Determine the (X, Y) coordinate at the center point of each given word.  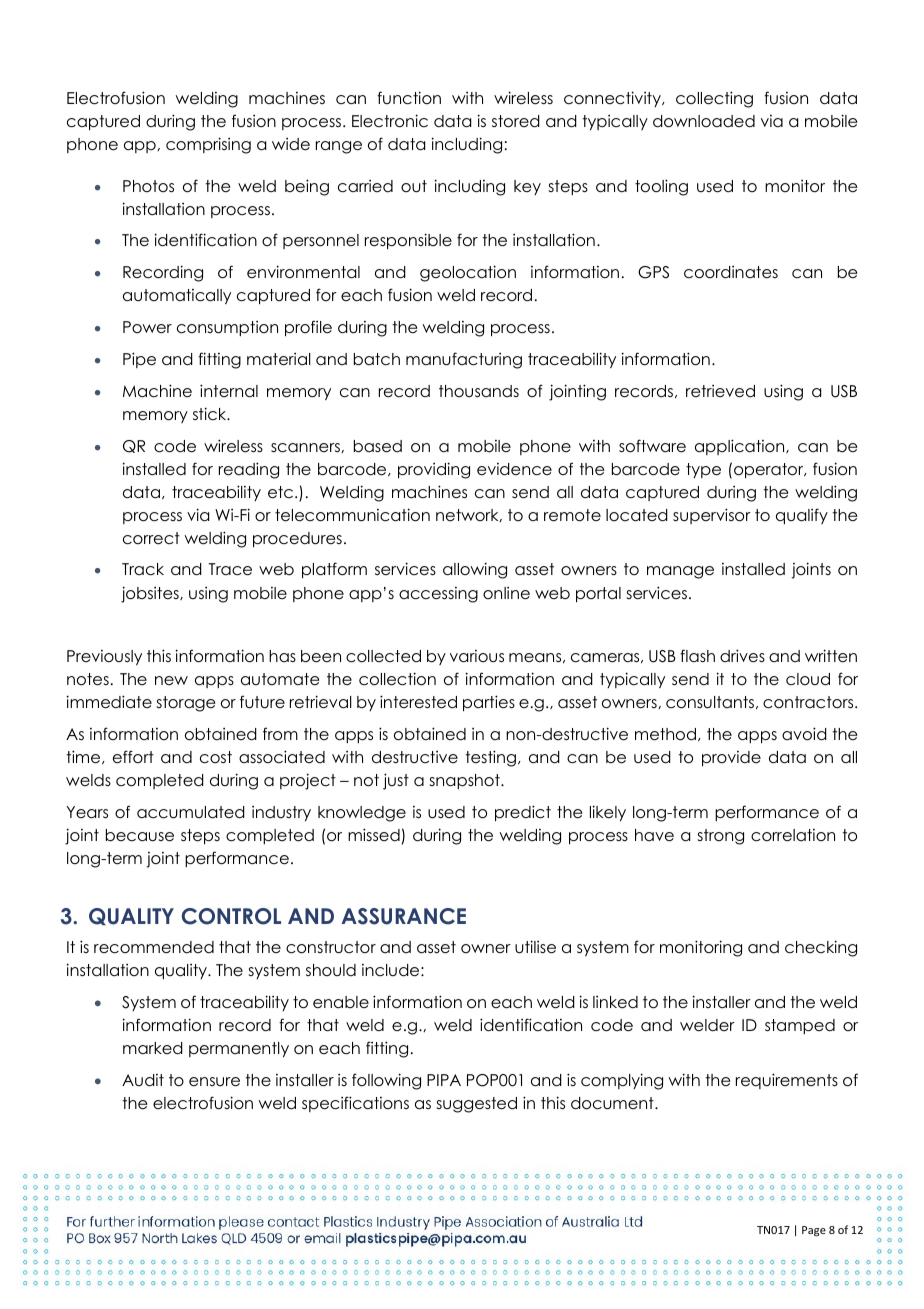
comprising (208, 145)
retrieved (720, 391)
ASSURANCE (403, 916)
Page (814, 1231)
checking (821, 948)
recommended (154, 947)
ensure (214, 1082)
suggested (477, 1105)
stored (516, 121)
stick (211, 413)
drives (742, 656)
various (477, 656)
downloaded (704, 121)
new (171, 680)
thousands (479, 391)
